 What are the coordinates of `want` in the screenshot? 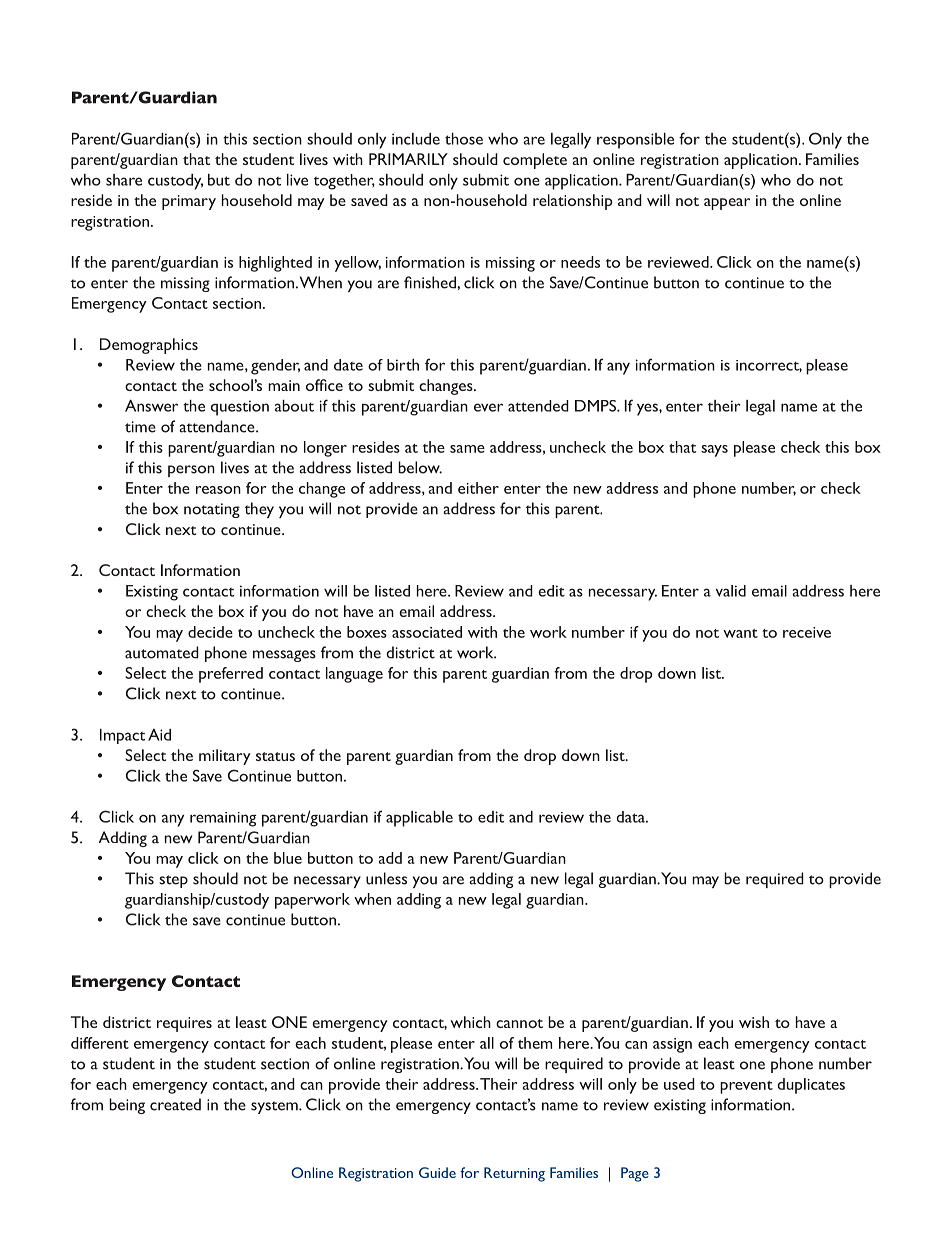 It's located at (740, 633).
